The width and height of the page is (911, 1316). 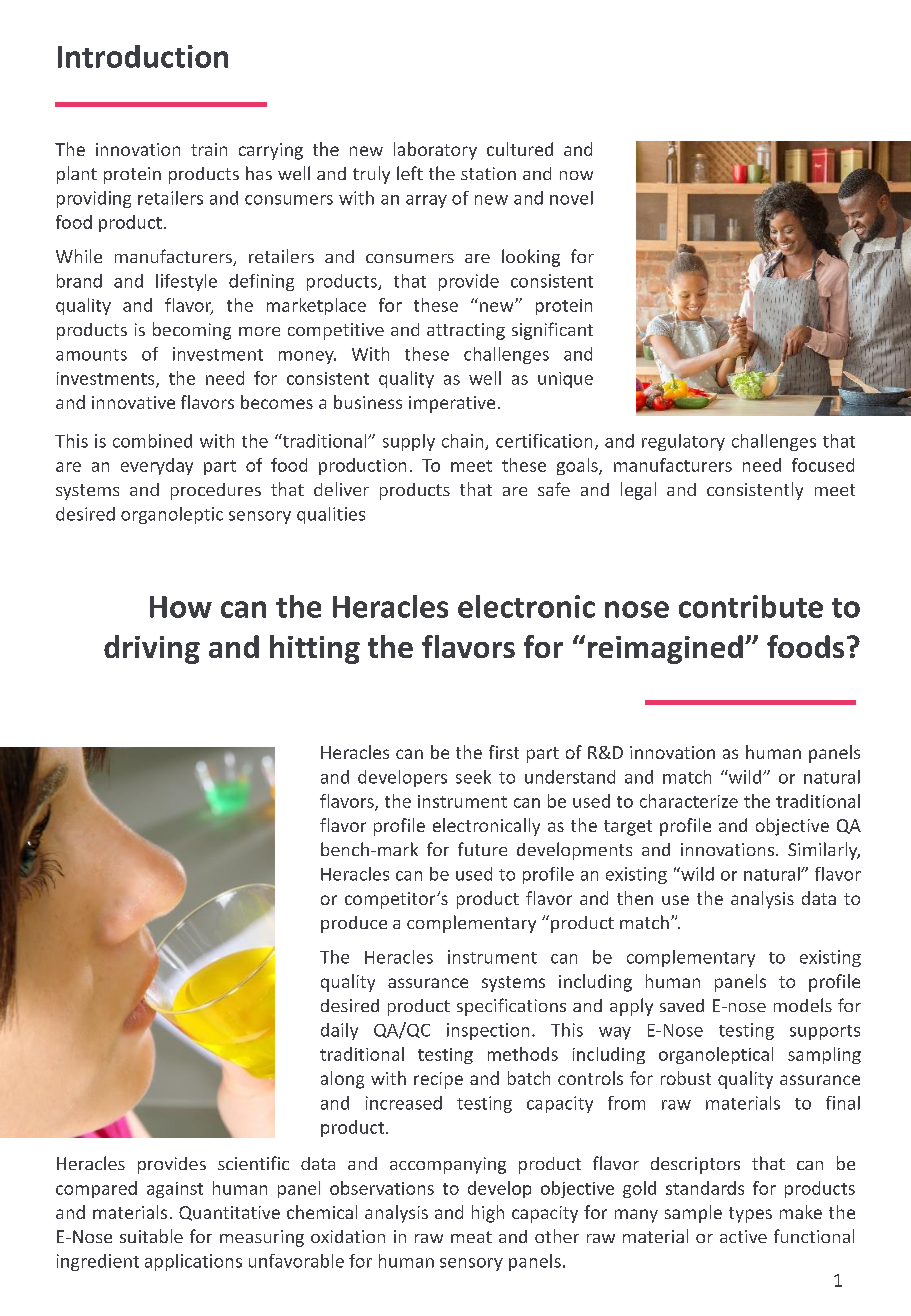 I want to click on now, so click(x=576, y=175).
